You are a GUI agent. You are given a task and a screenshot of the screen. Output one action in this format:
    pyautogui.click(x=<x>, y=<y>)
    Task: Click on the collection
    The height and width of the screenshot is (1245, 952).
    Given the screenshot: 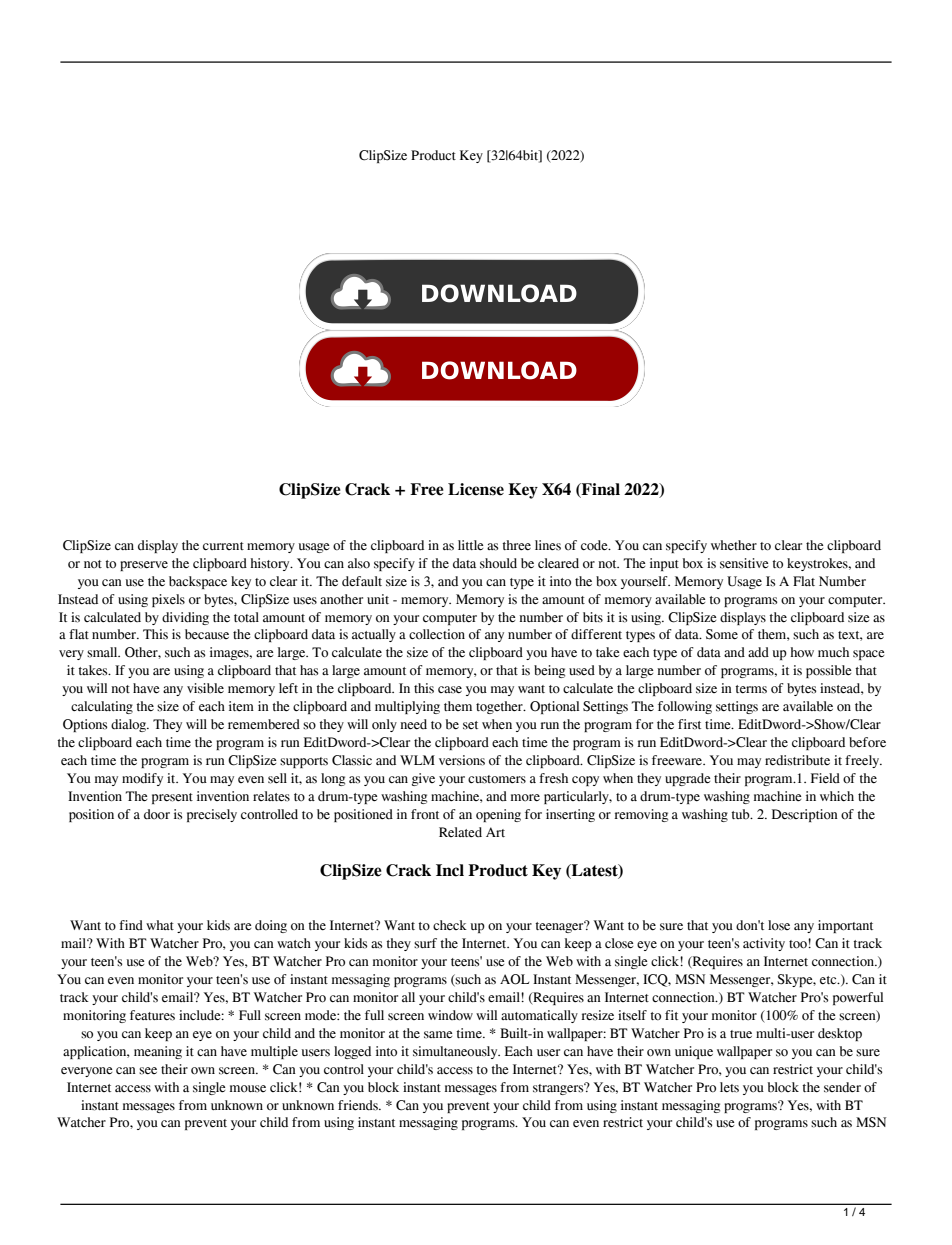 What is the action you would take?
    pyautogui.click(x=437, y=634)
